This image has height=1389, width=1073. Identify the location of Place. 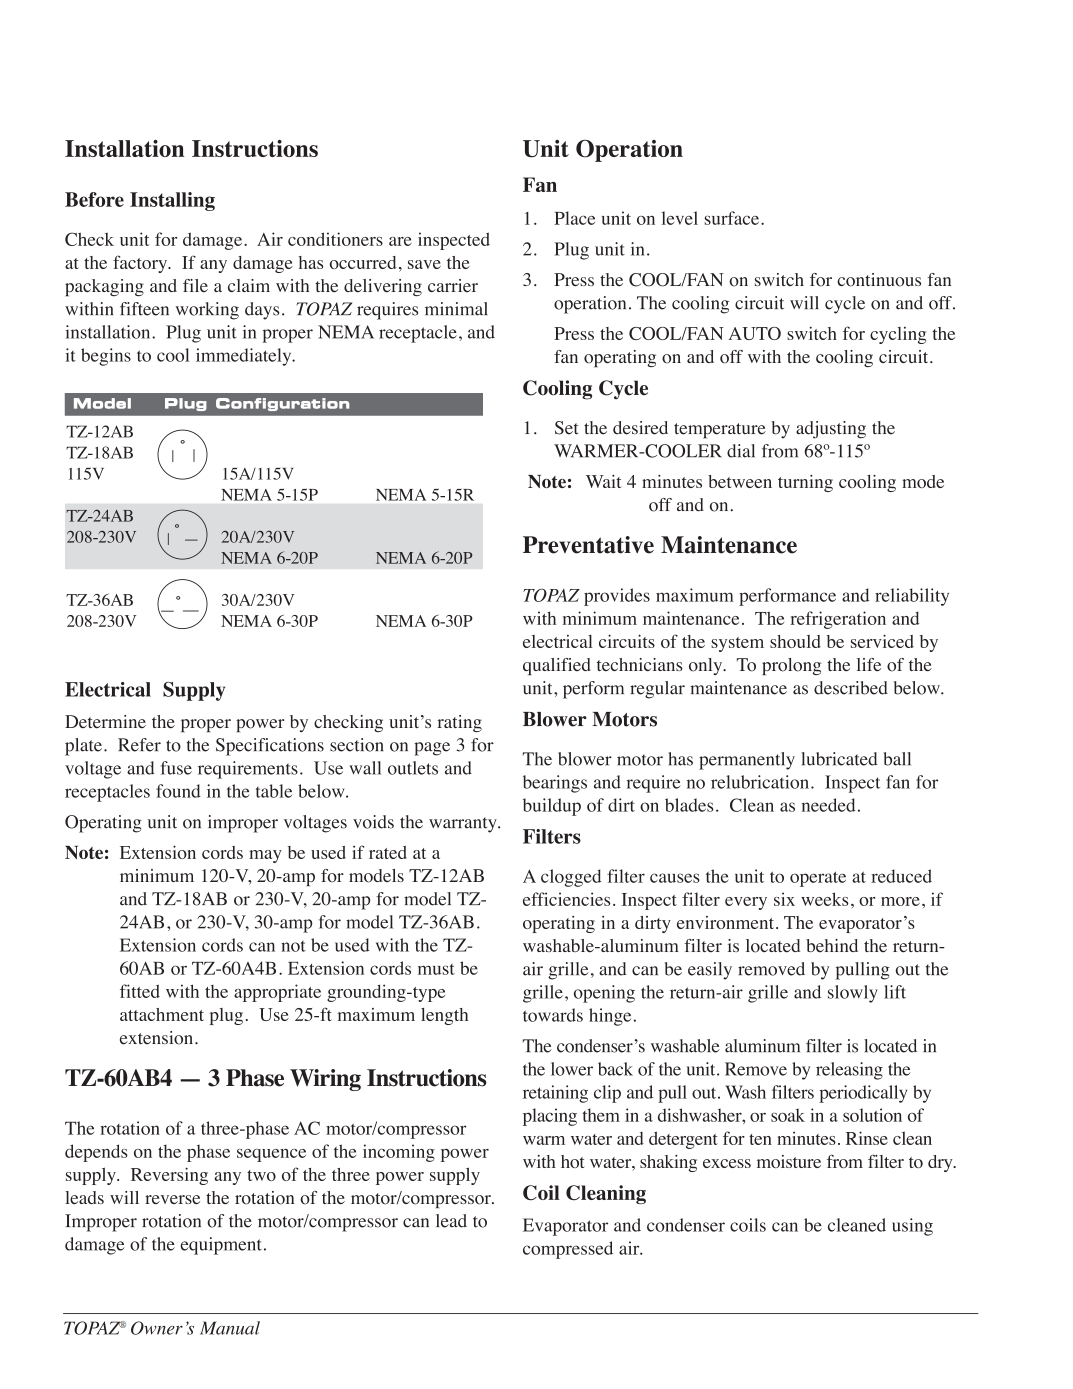
(574, 218).
